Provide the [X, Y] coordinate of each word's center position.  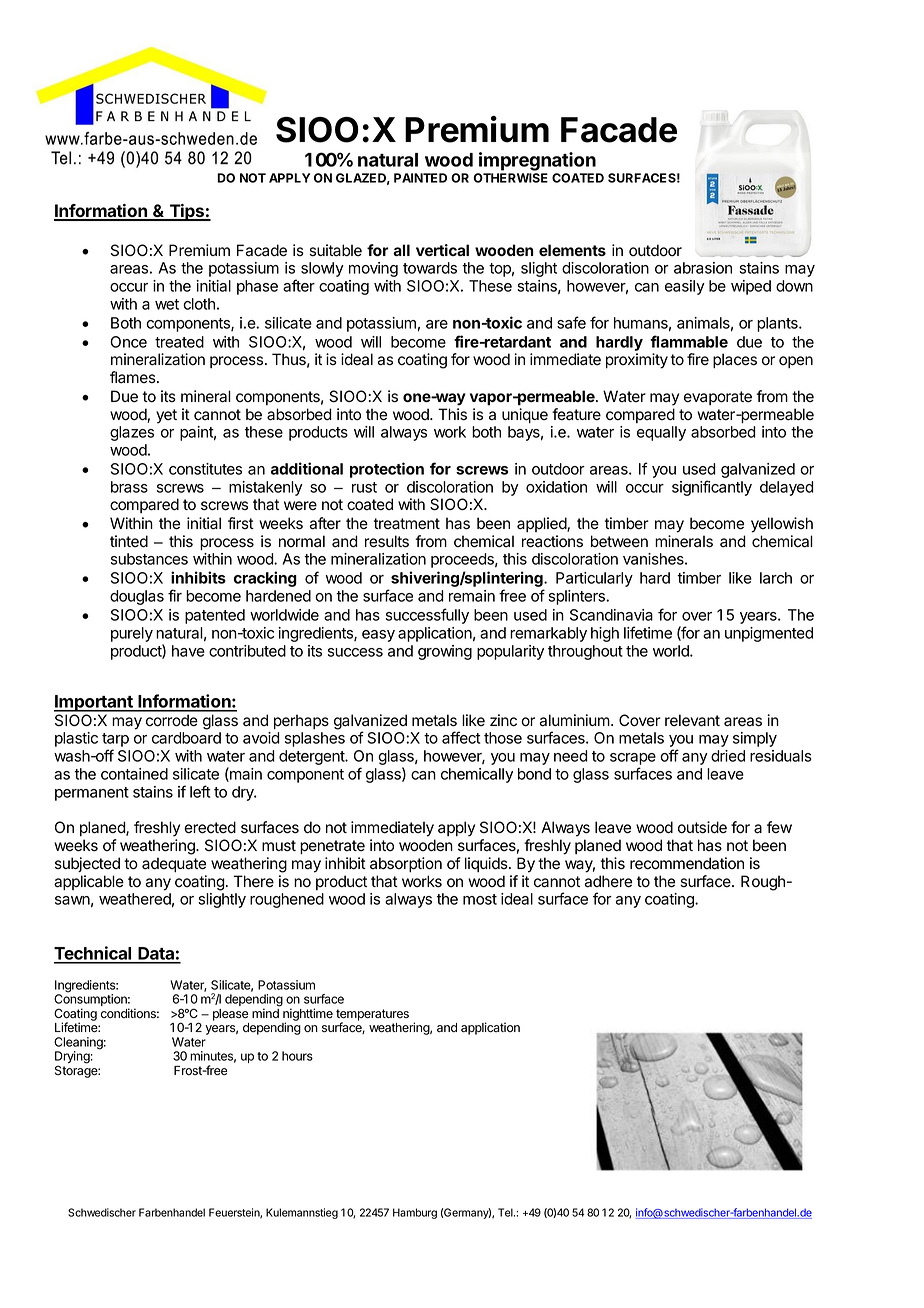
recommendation [687, 863]
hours [297, 1056]
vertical [442, 250]
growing [445, 652]
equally [661, 433]
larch [776, 578]
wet [167, 304]
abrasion [703, 268]
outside [702, 827]
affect [461, 737]
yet [166, 416]
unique [525, 415]
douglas [137, 597]
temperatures [372, 1016]
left [200, 791]
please [230, 1015]
